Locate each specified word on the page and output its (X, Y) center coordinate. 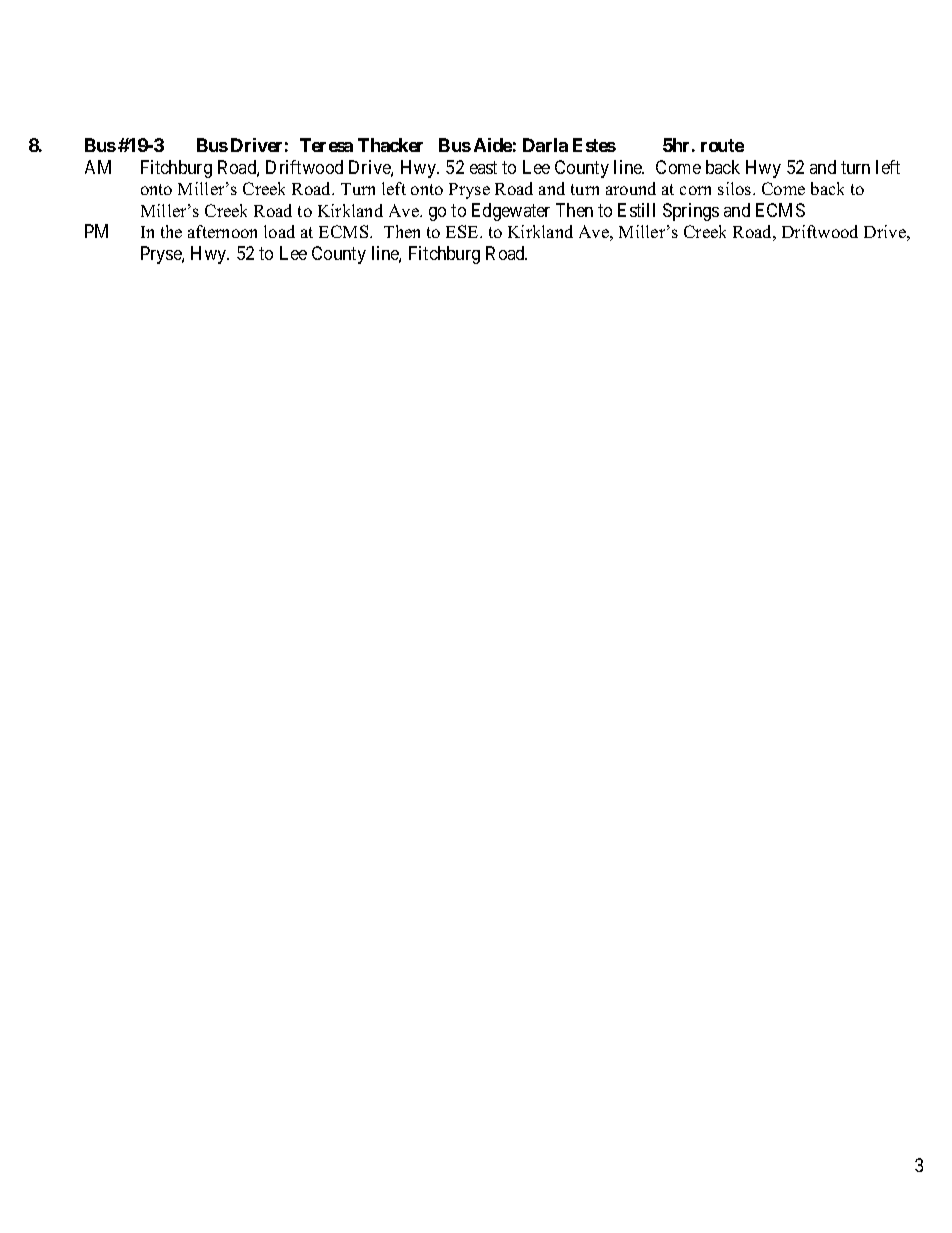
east (483, 167)
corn (695, 190)
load (279, 231)
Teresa (326, 145)
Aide (493, 145)
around (631, 188)
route (722, 145)
